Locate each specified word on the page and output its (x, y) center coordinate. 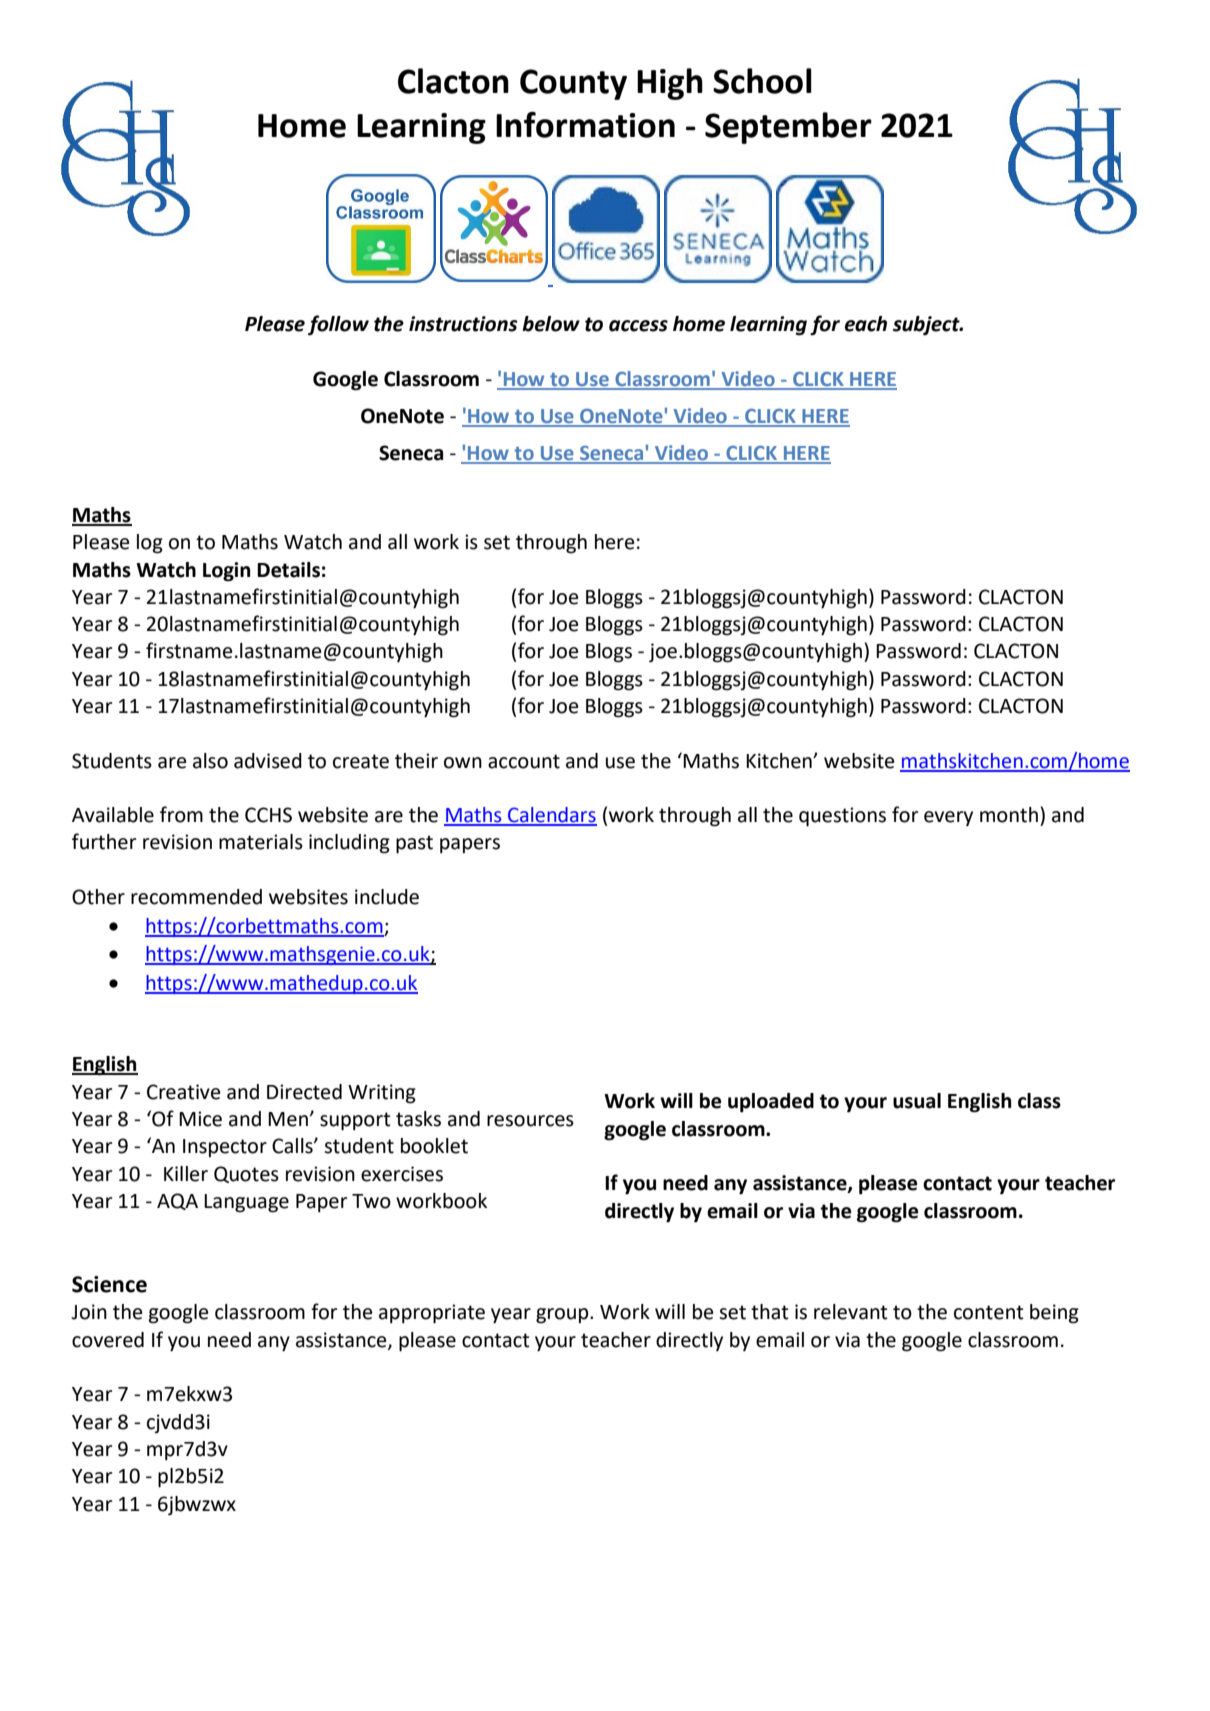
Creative (183, 1092)
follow (338, 325)
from (181, 814)
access (638, 326)
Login (226, 572)
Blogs (609, 653)
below (551, 324)
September (788, 128)
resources (530, 1121)
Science (109, 1284)
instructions (463, 324)
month (1009, 815)
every (948, 818)
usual (917, 1101)
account (524, 761)
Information (585, 125)
